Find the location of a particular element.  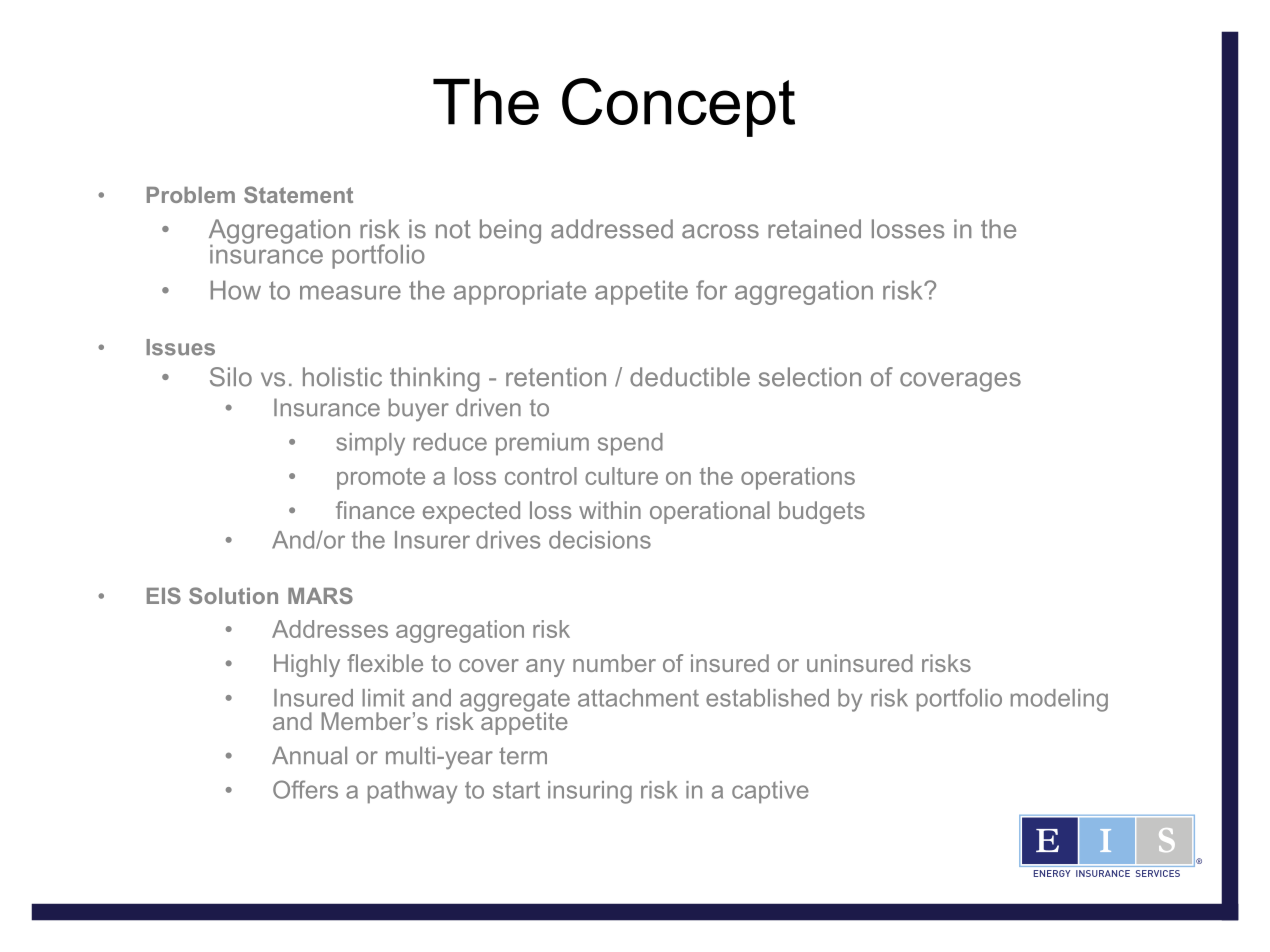

spend is located at coordinates (630, 444).
